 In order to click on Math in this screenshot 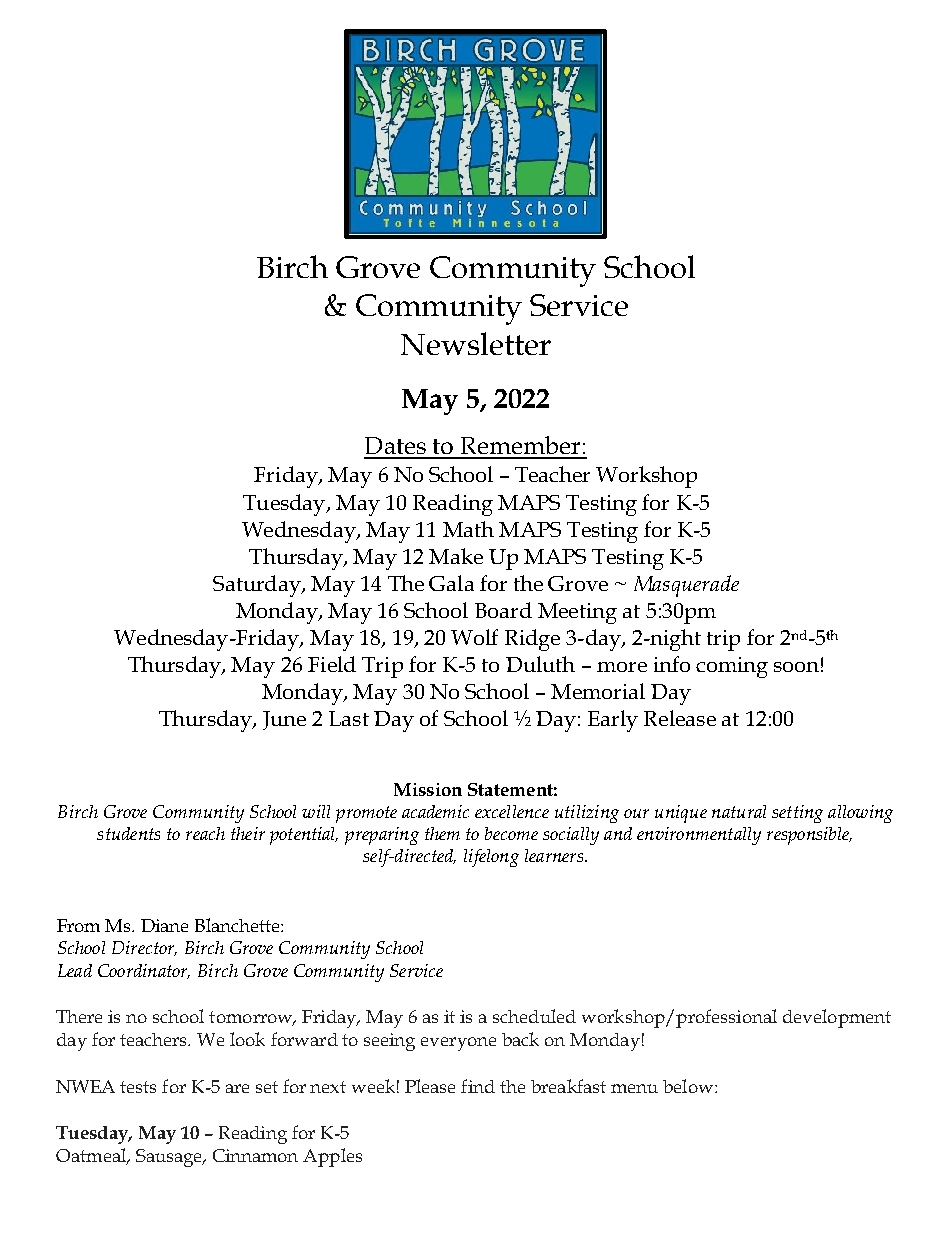, I will do `click(468, 529)`.
